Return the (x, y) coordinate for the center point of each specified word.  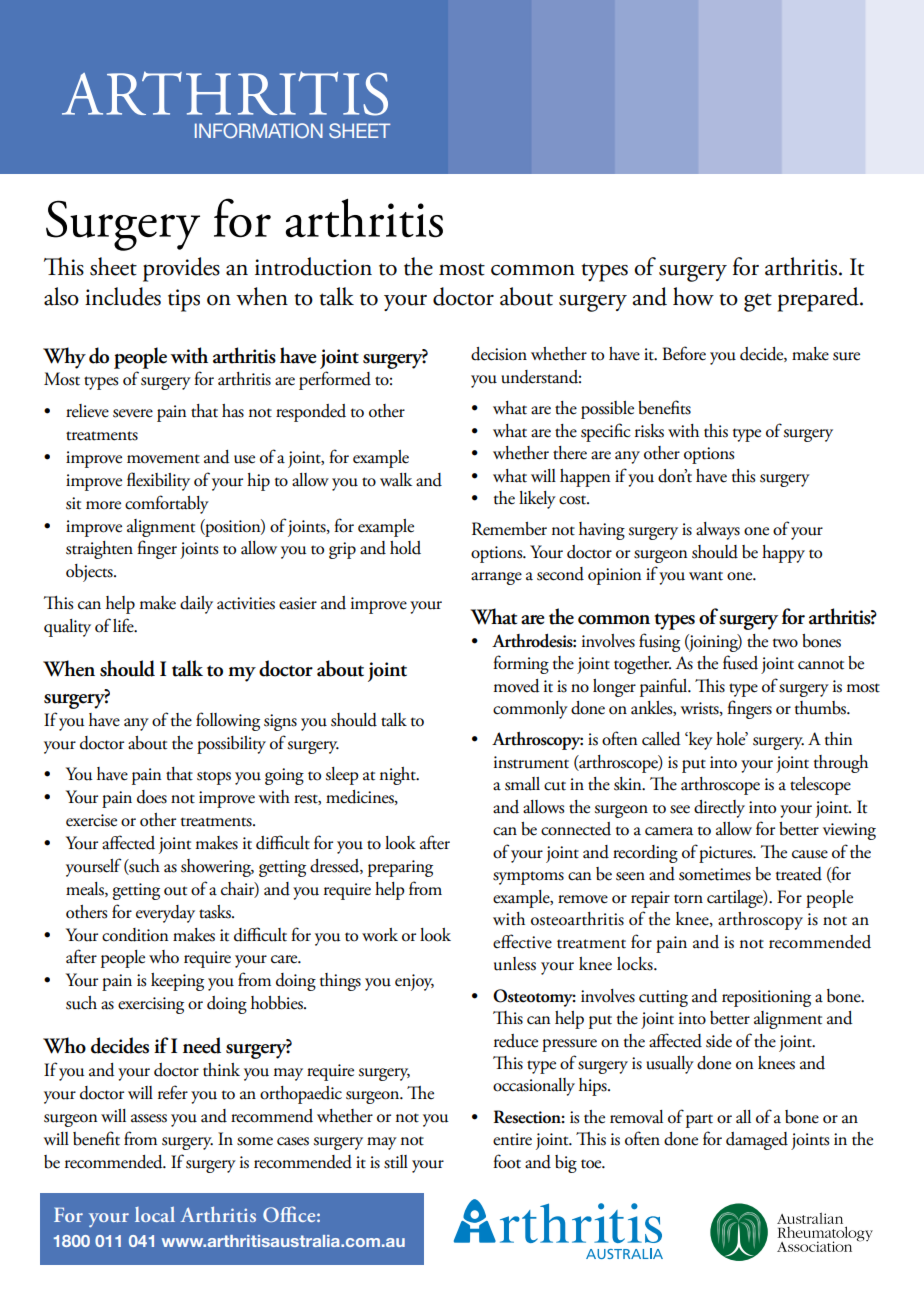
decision (499, 354)
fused (740, 662)
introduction (313, 266)
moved (517, 686)
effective (522, 941)
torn (688, 899)
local (155, 1214)
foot (507, 1161)
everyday (165, 914)
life (124, 625)
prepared (819, 299)
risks (649, 431)
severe (133, 413)
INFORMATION (259, 130)
